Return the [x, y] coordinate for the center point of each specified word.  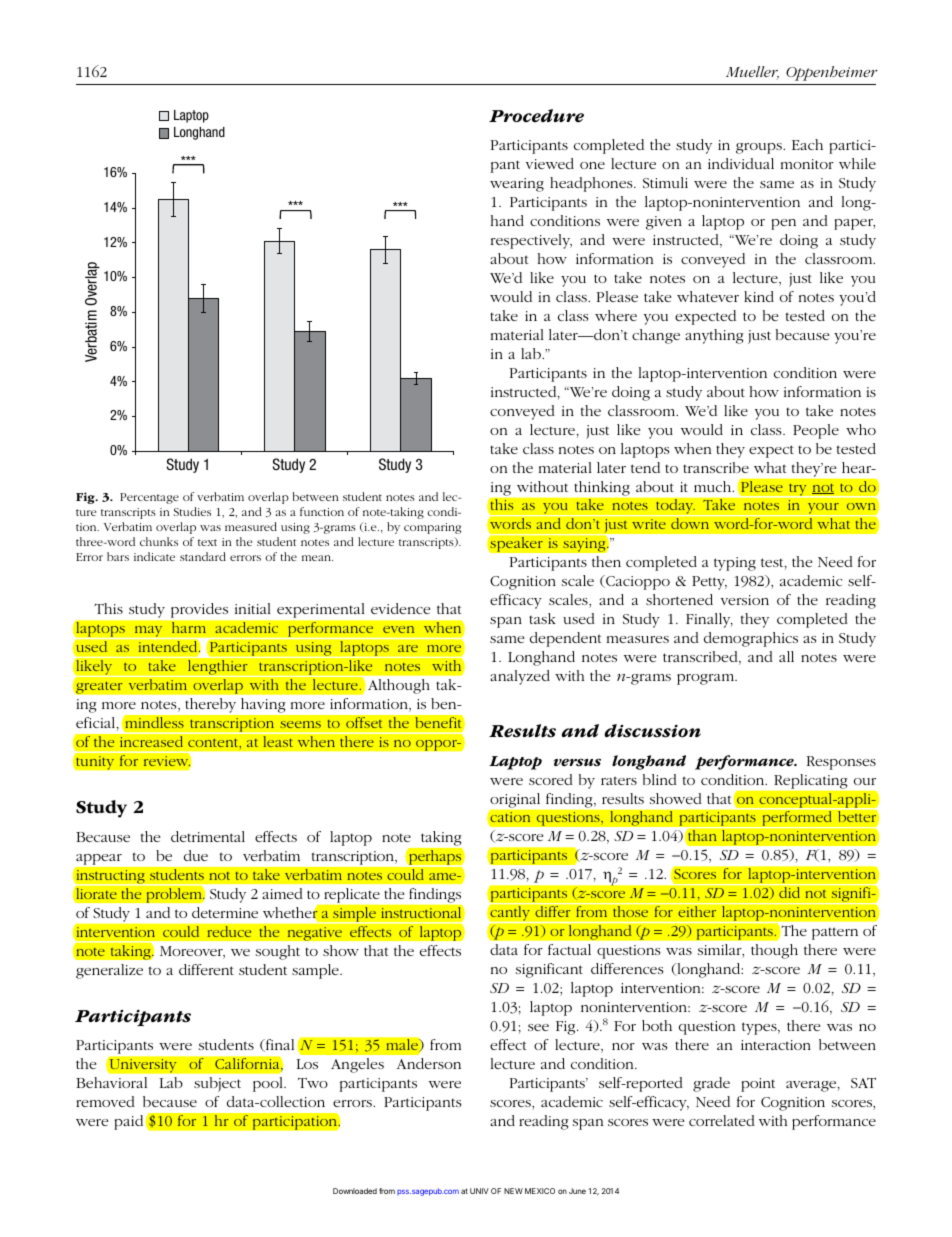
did [789, 892]
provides [199, 610]
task [542, 618]
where [616, 315]
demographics [751, 639]
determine [225, 912]
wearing [517, 185]
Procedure [536, 116]
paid [128, 1122]
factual [569, 949]
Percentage [149, 498]
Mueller [752, 72]
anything [714, 336]
